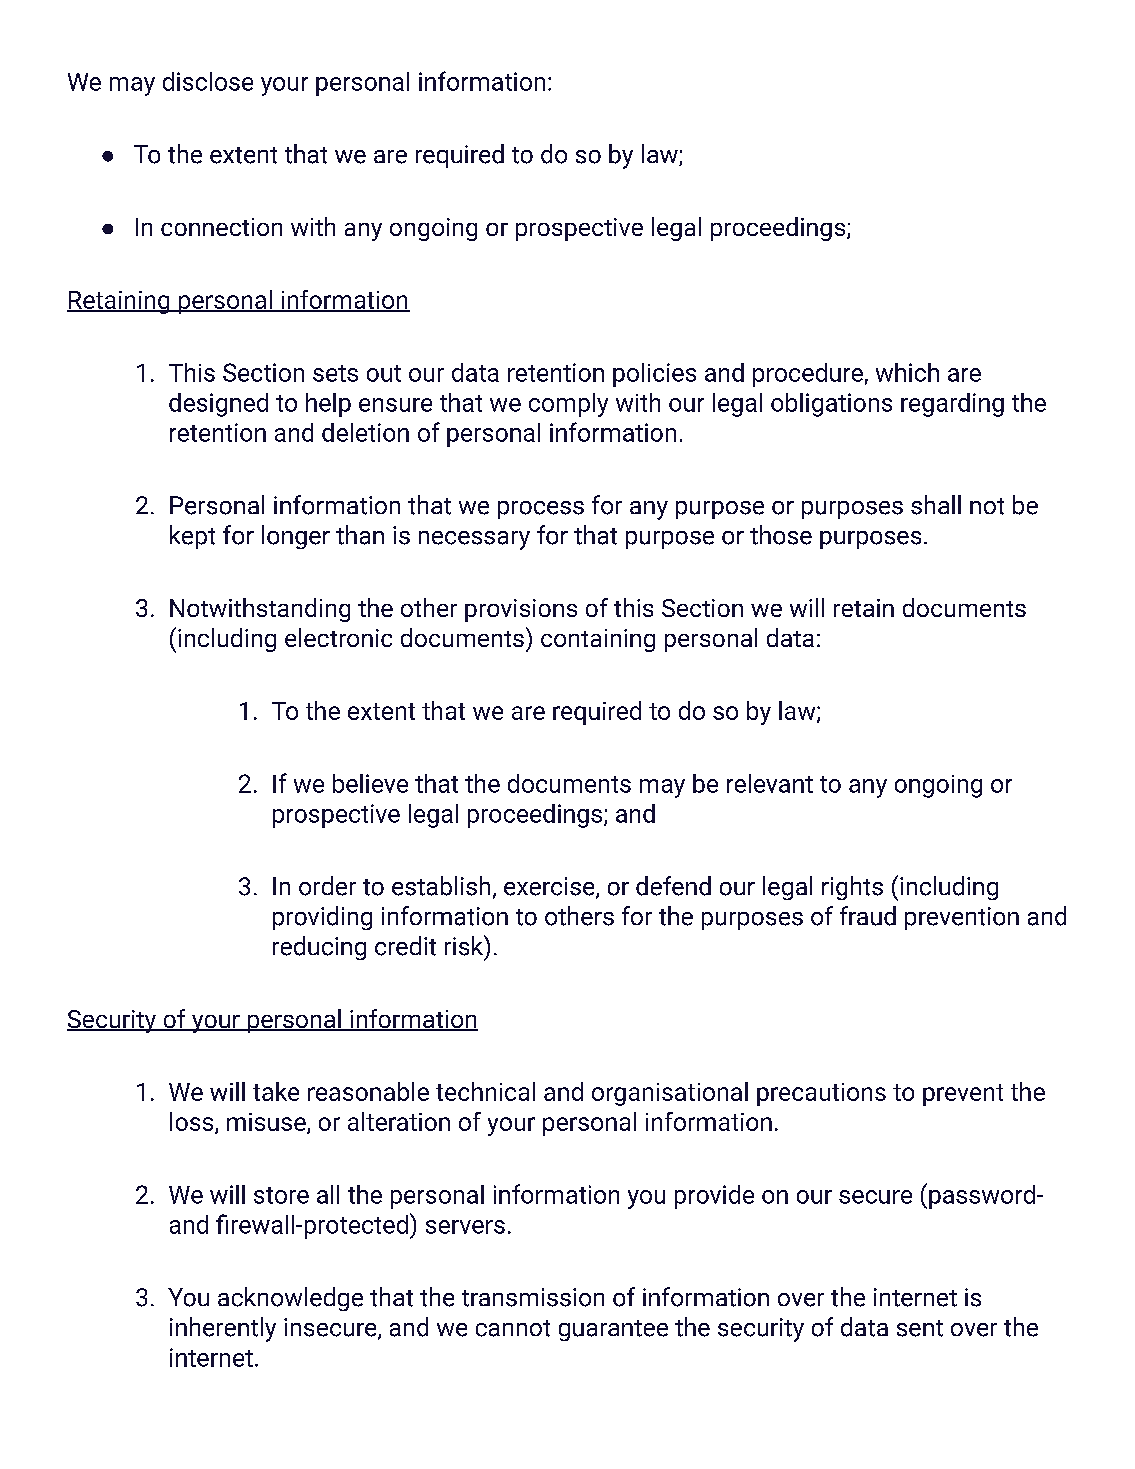 This screenshot has height=1469, width=1135. Describe the element at coordinates (920, 1328) in the screenshot. I see `sent` at that location.
